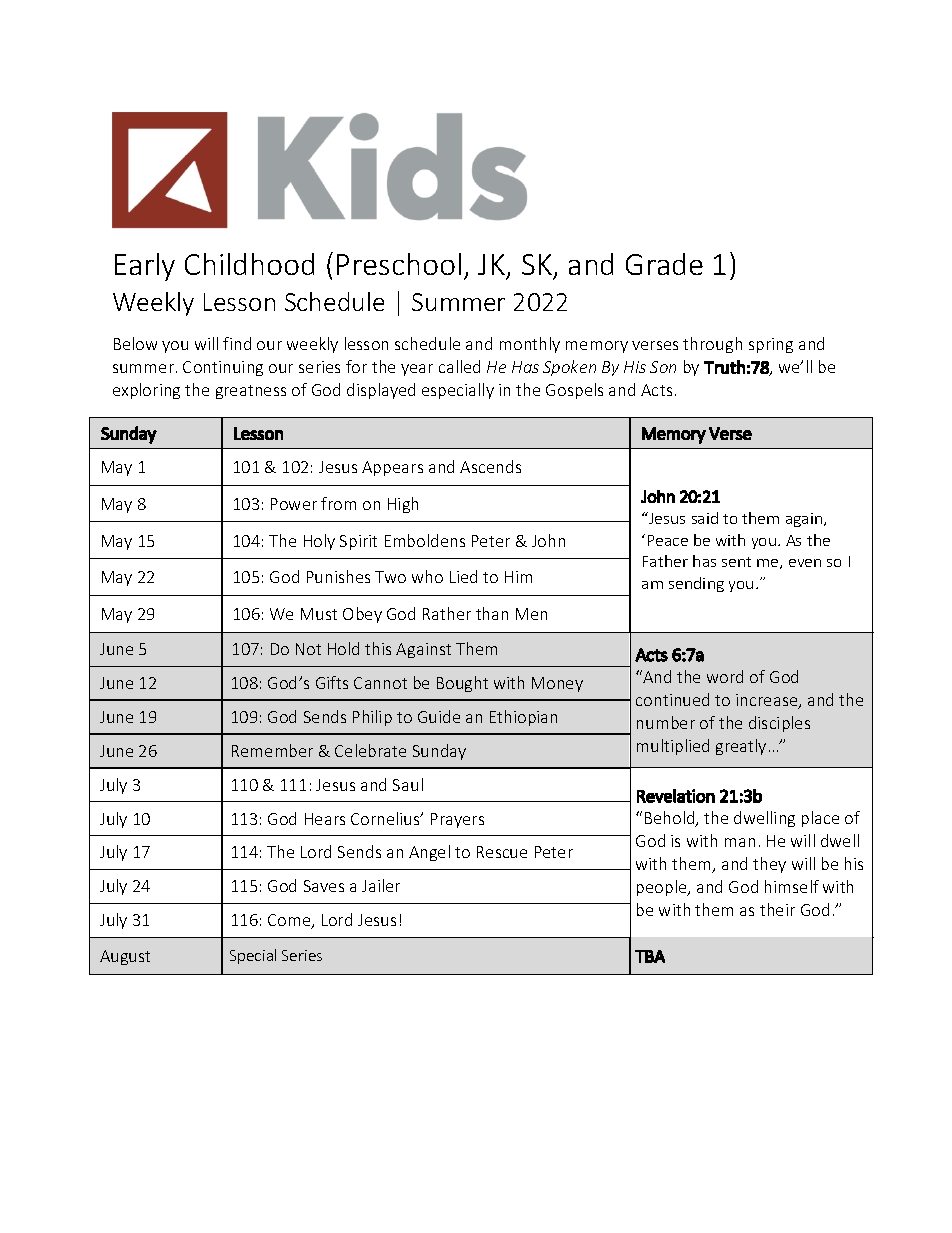  What do you see at coordinates (490, 466) in the screenshot?
I see `Ascends` at bounding box center [490, 466].
